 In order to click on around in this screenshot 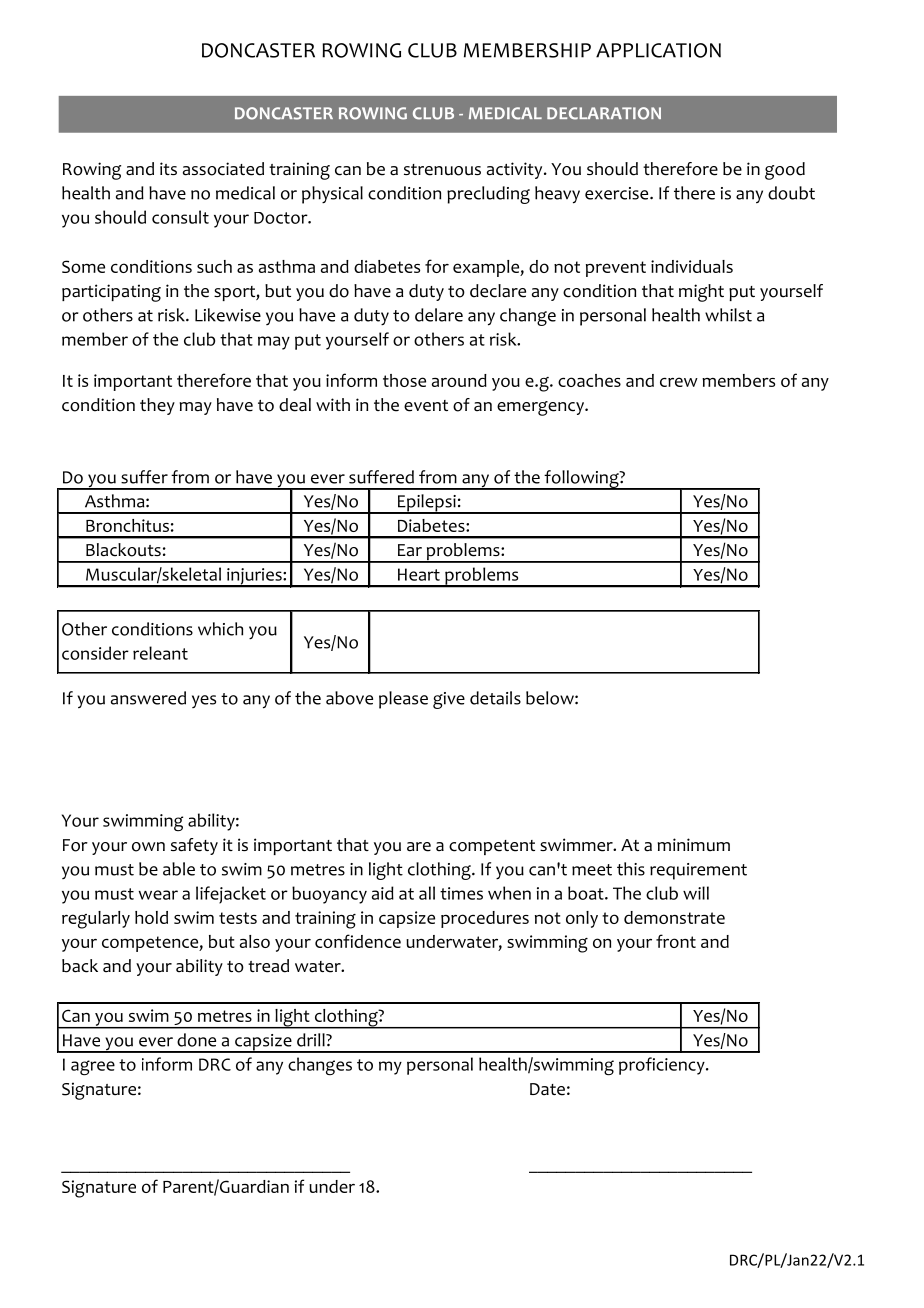, I will do `click(459, 380)`.
